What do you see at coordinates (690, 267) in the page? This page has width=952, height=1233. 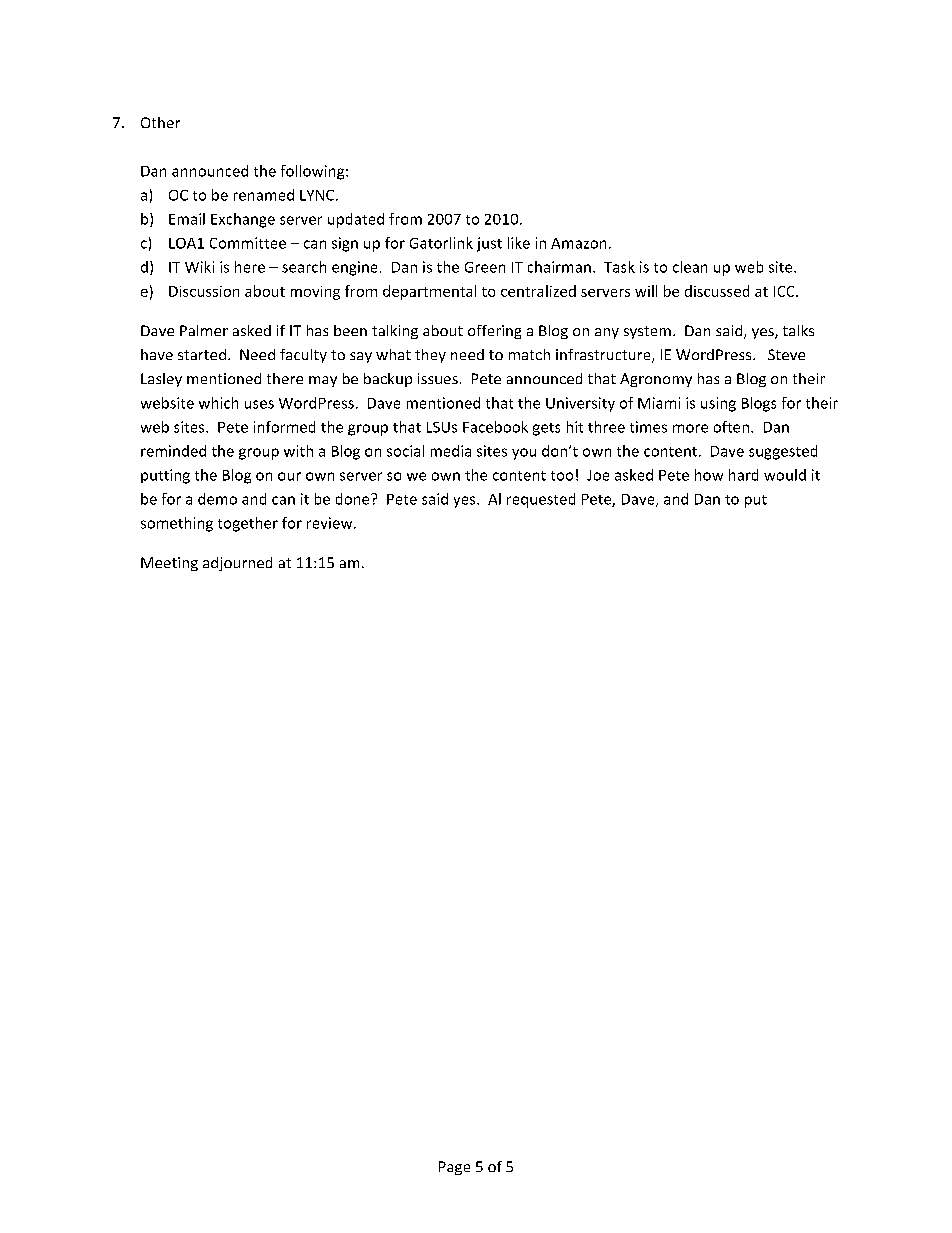 I see `clean` at bounding box center [690, 267].
